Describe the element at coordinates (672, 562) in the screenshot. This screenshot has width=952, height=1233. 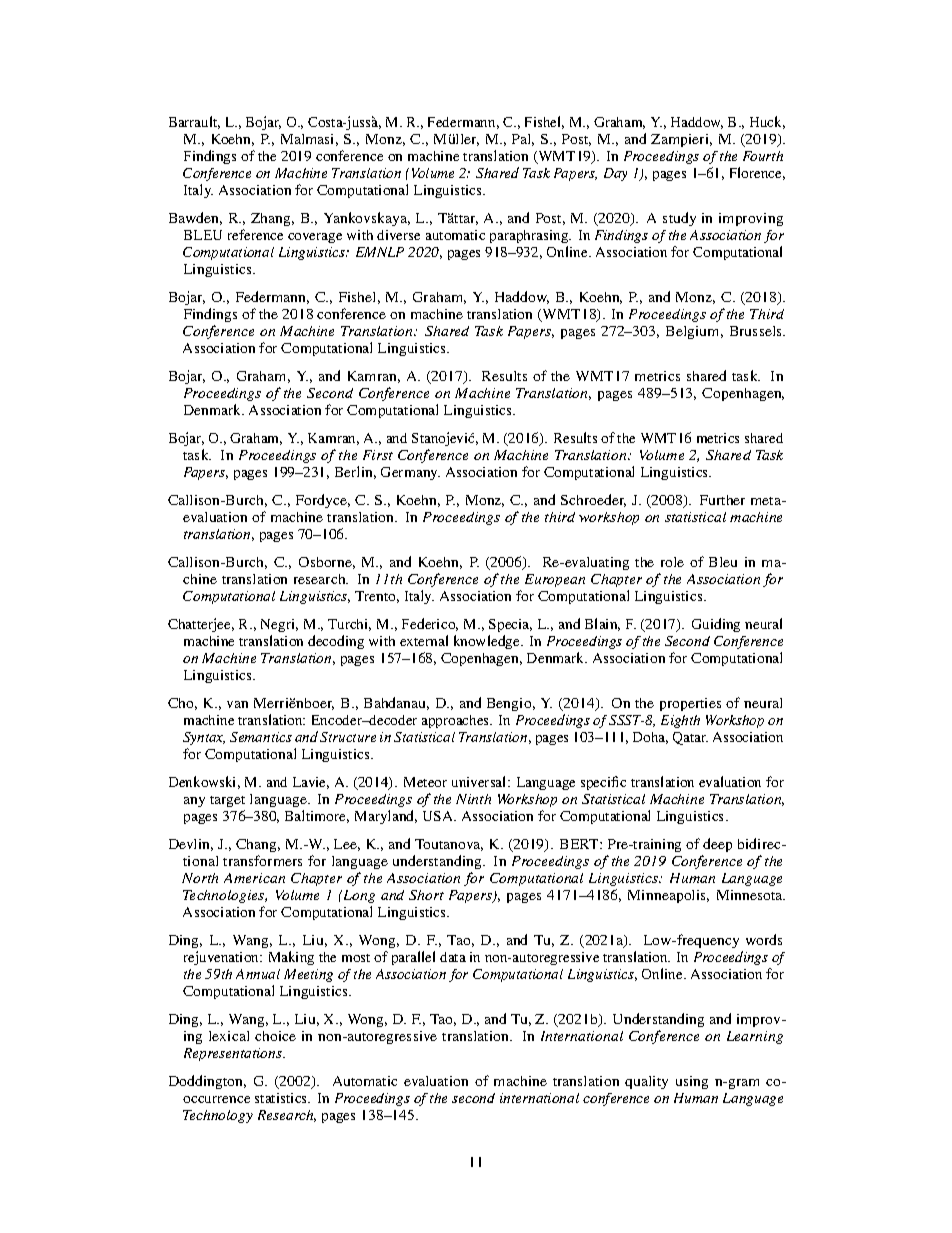
I see `role` at that location.
